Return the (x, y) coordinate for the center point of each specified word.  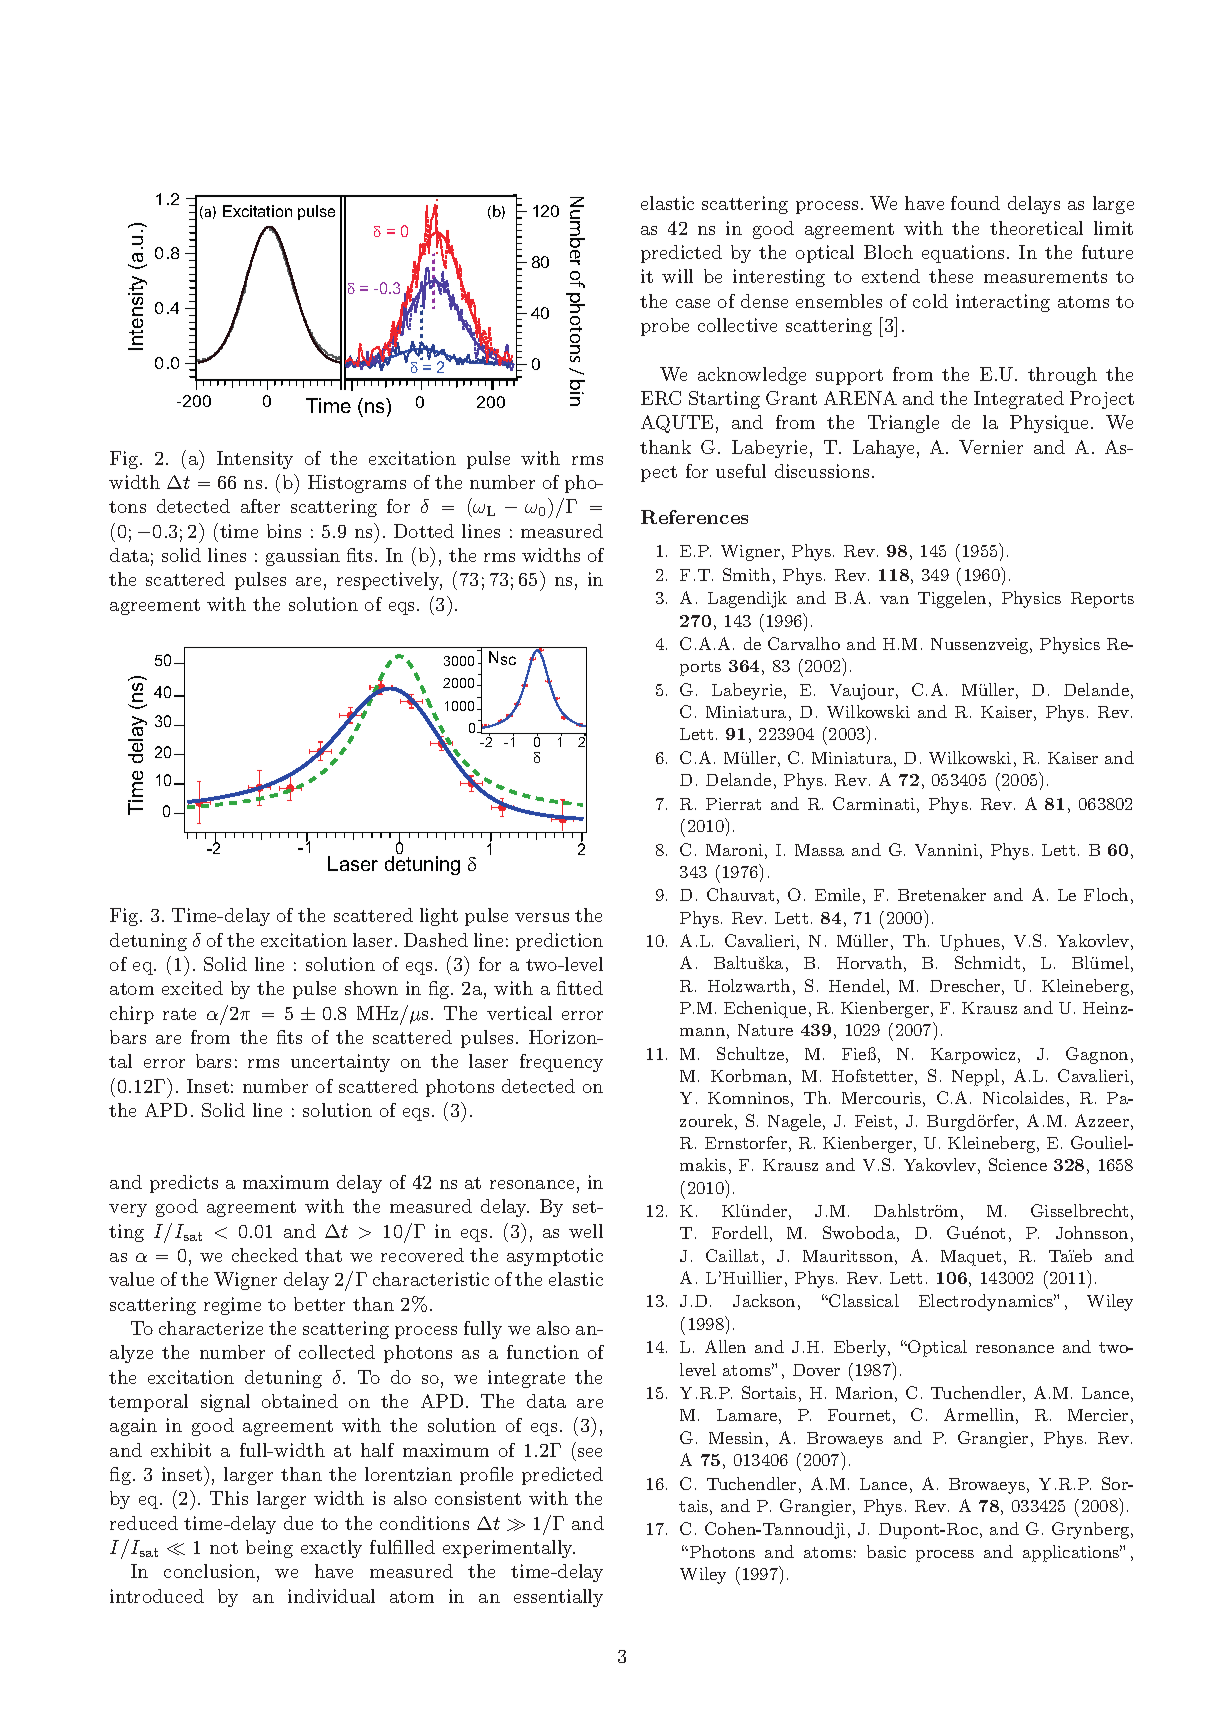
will (677, 276)
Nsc (502, 658)
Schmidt (987, 962)
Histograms (357, 484)
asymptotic (555, 1257)
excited (192, 988)
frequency (561, 1063)
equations (963, 254)
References (694, 517)
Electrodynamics (987, 1302)
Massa (819, 850)
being (269, 1549)
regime (232, 1306)
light (439, 917)
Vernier (991, 447)
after (260, 506)
